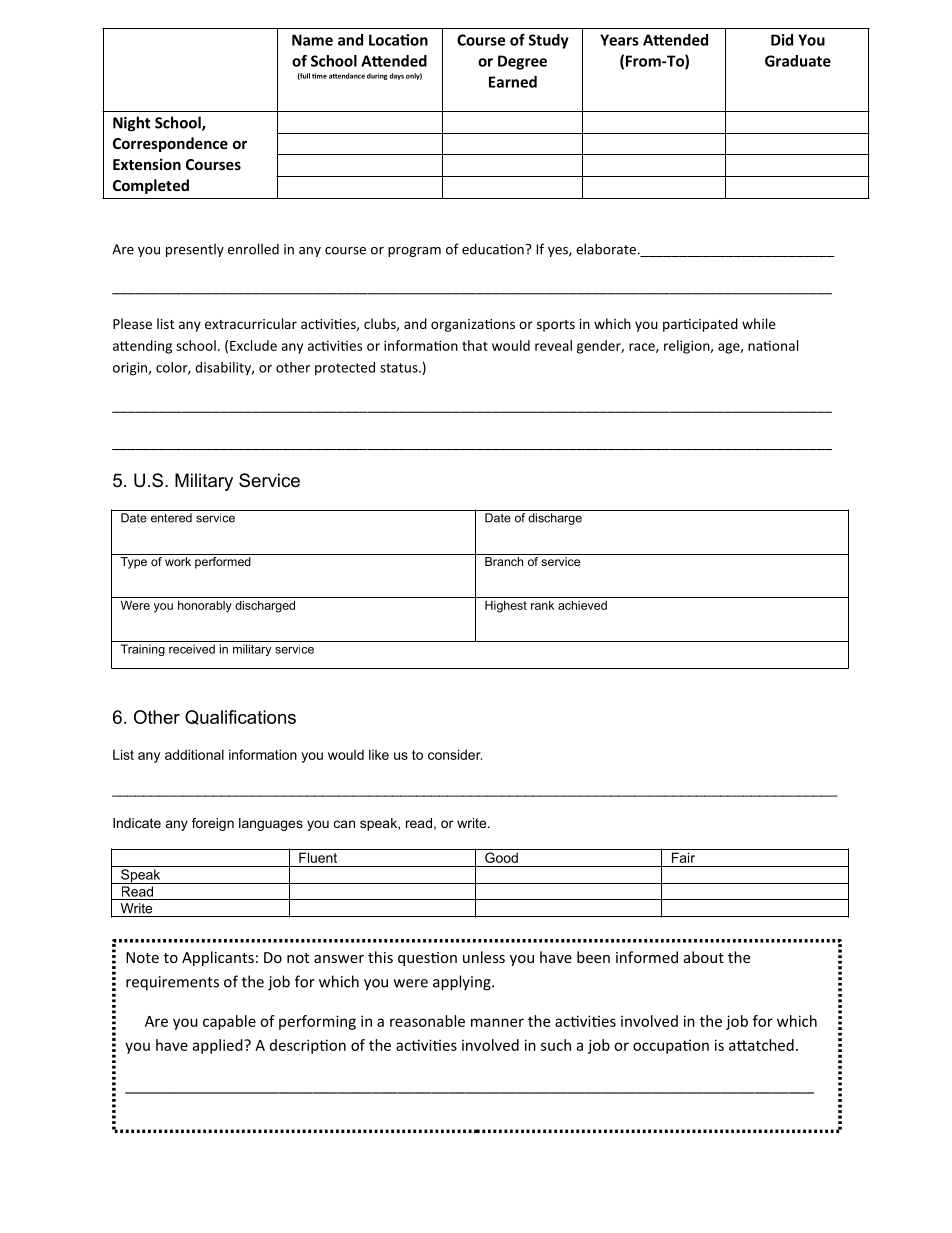 The image size is (952, 1233). Describe the element at coordinates (761, 1045) in the screenshot. I see `attatched` at that location.
